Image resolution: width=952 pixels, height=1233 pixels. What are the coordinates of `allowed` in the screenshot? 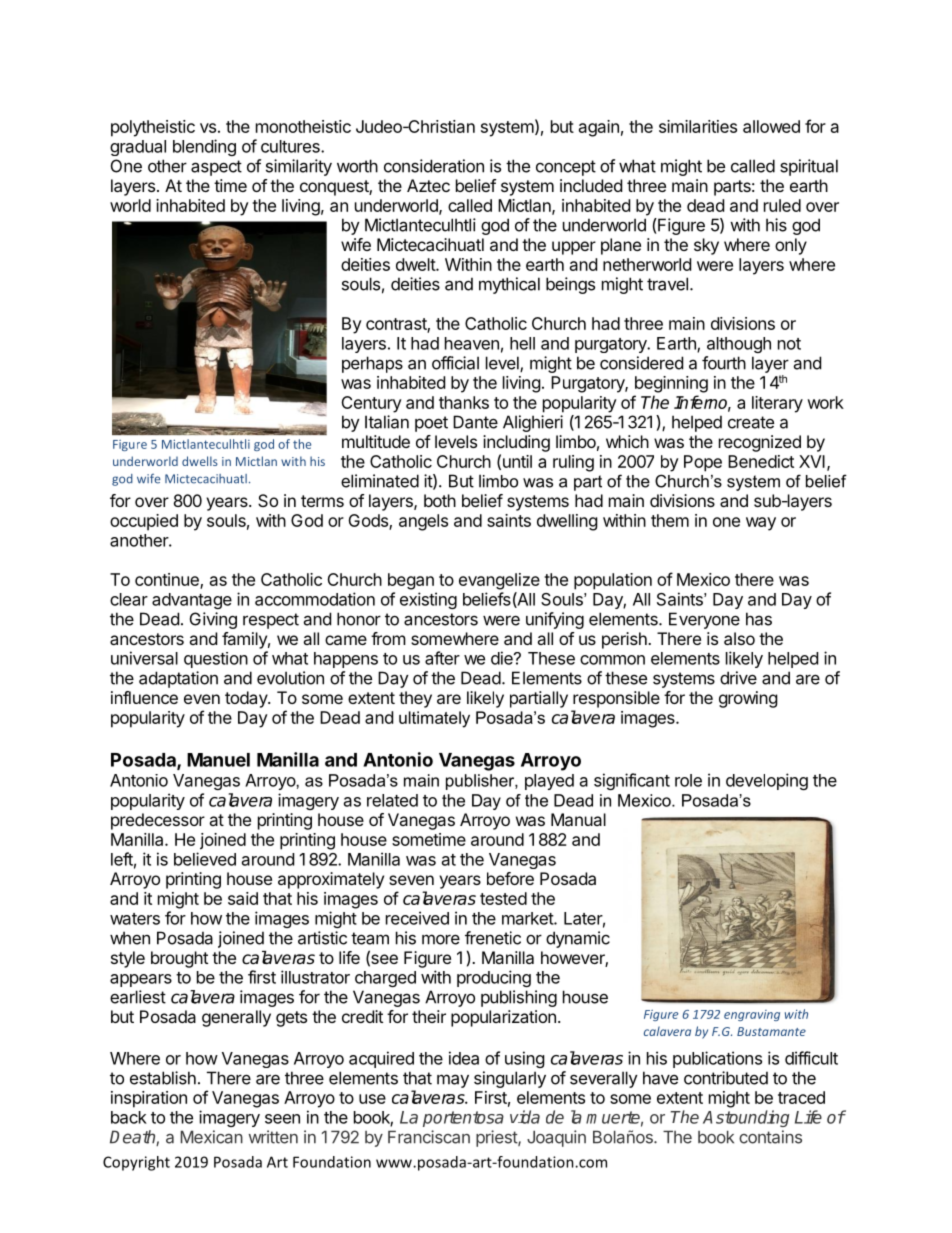 It's located at (771, 126).
